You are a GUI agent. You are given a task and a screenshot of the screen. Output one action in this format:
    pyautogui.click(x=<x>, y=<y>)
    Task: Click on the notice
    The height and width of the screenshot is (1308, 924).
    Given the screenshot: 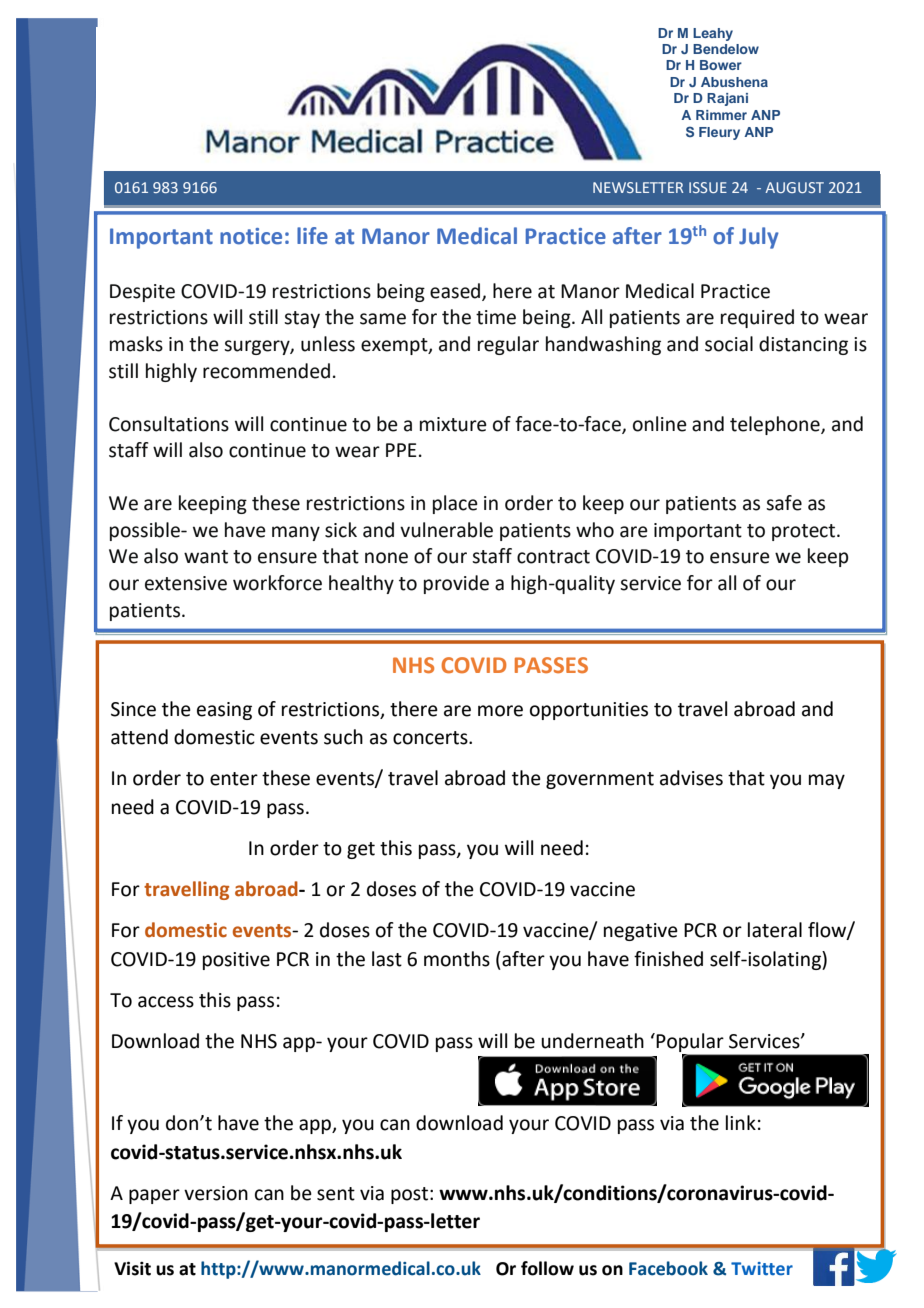 What is the action you would take?
    pyautogui.click(x=251, y=236)
